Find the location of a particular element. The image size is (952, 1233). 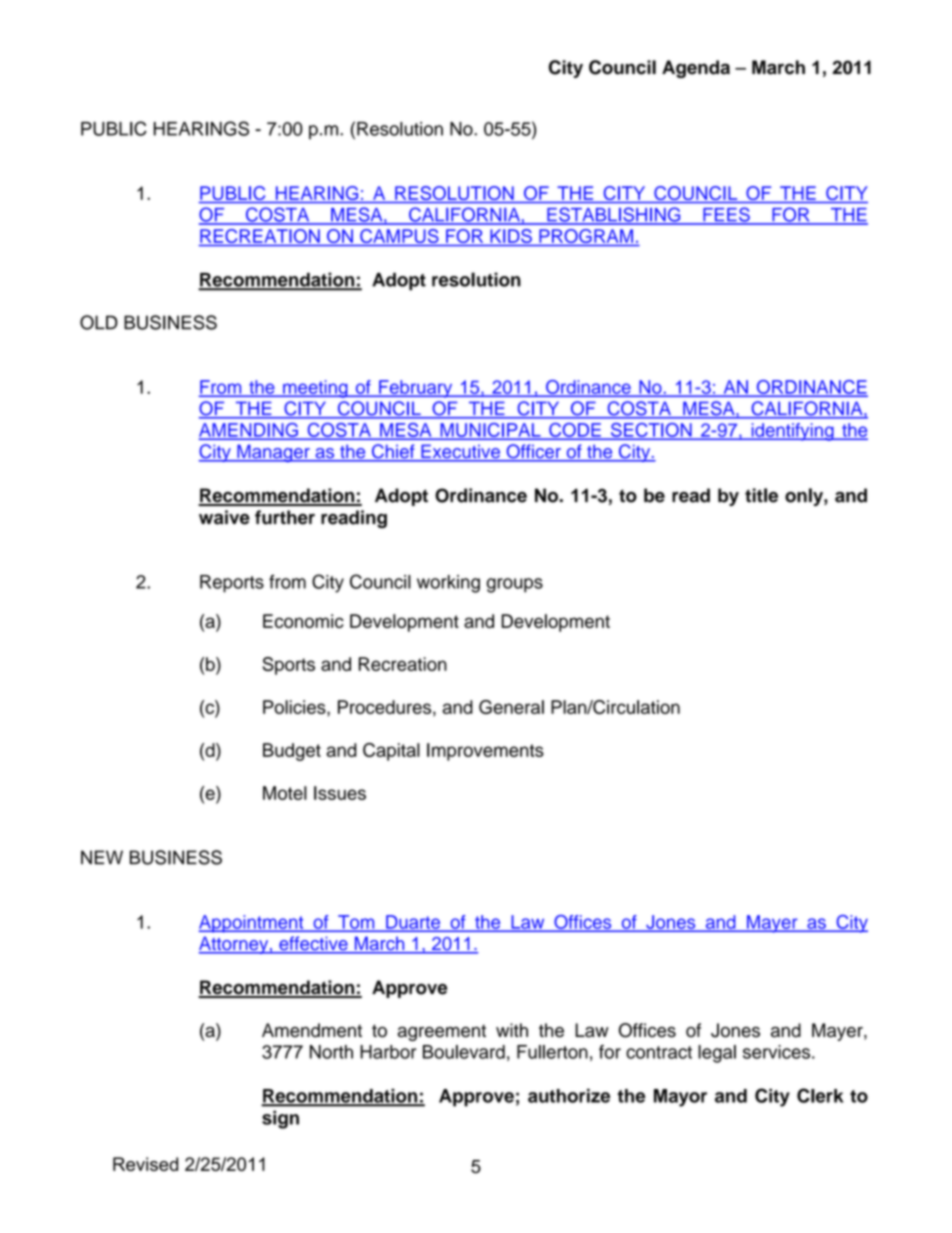

General is located at coordinates (511, 707).
